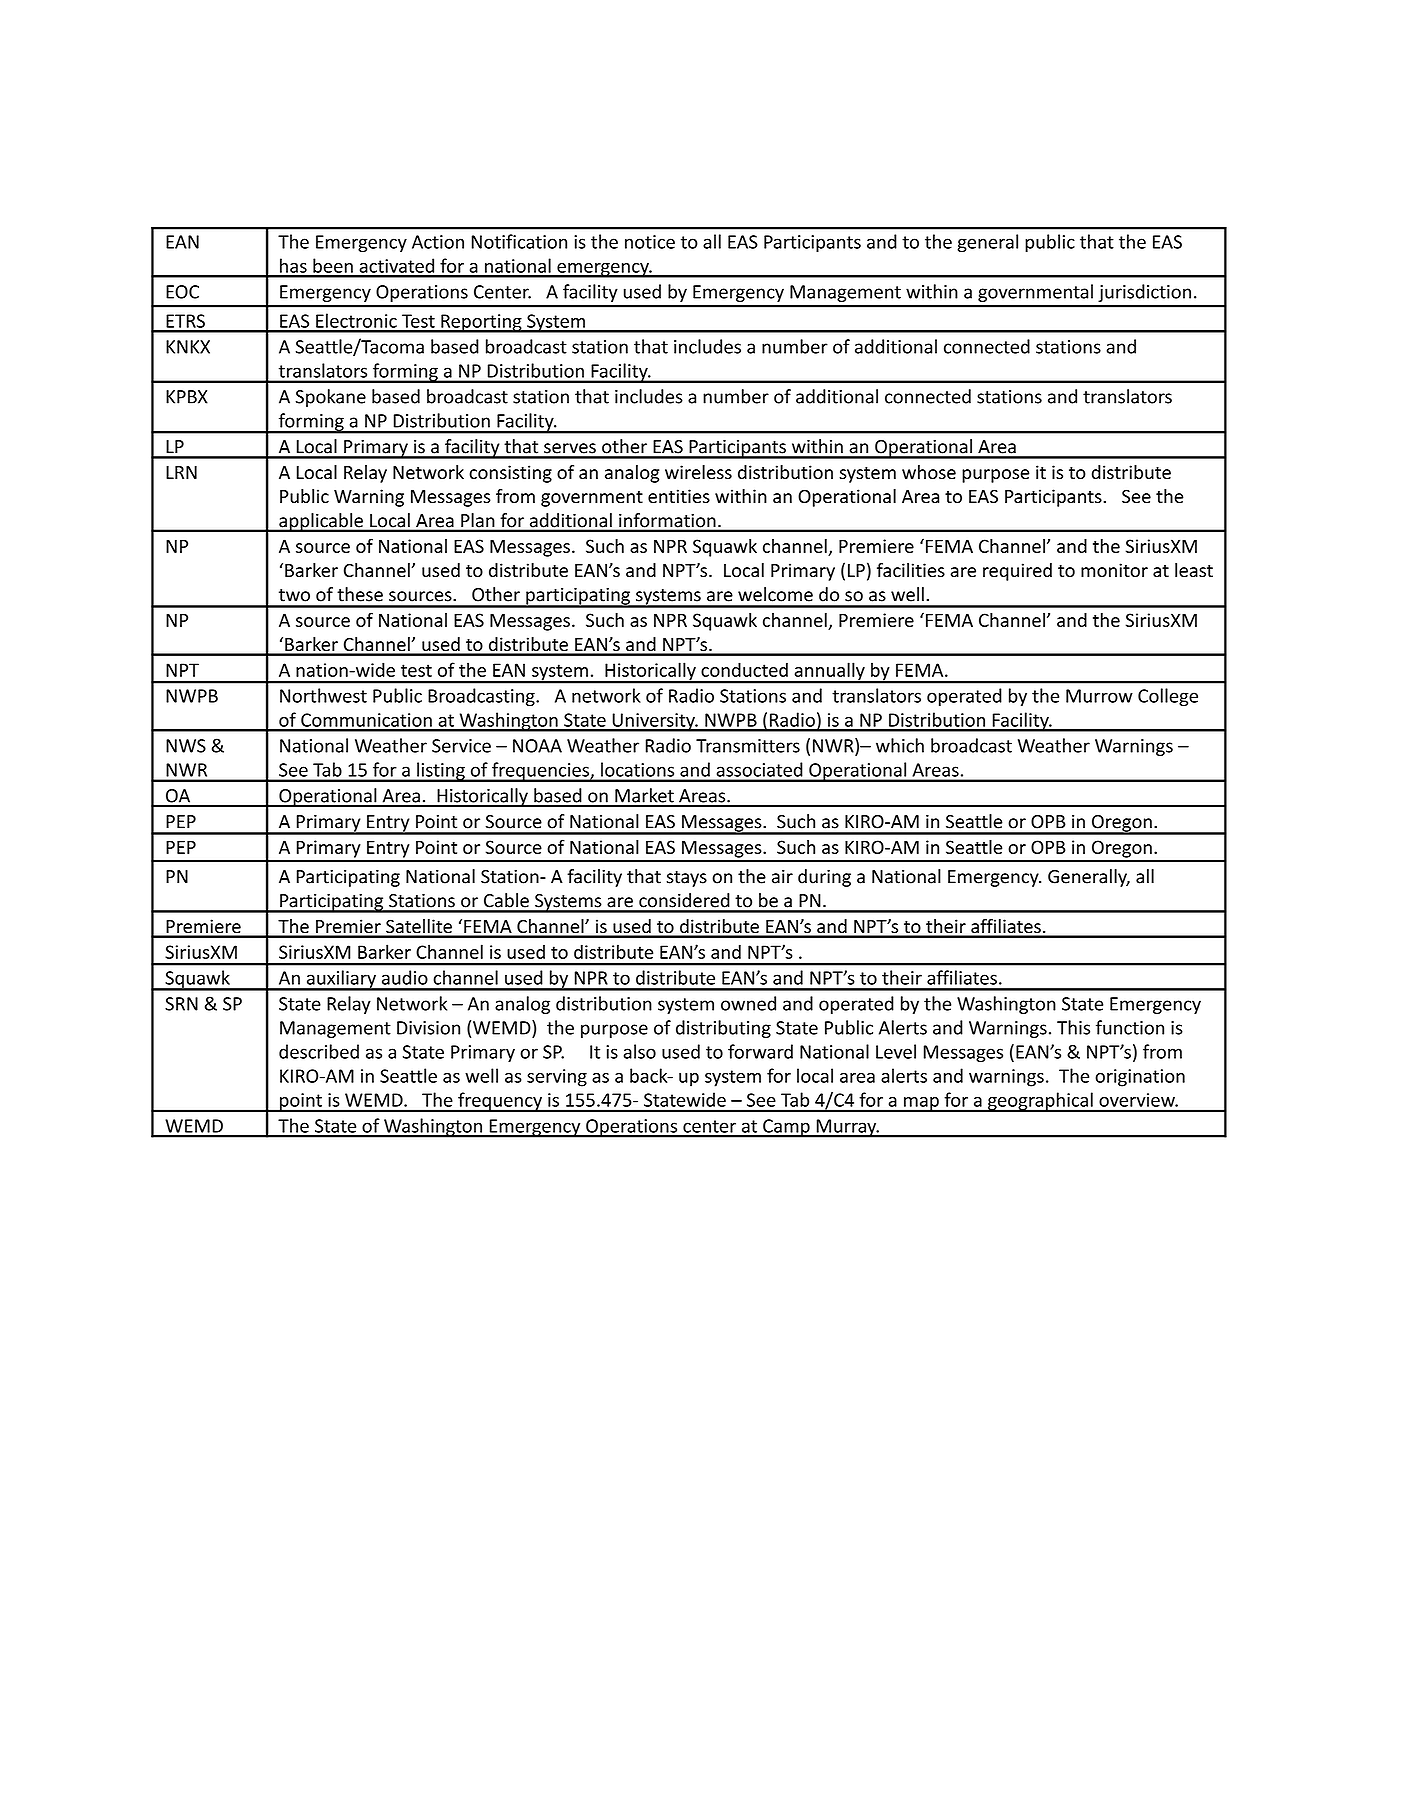 The height and width of the document is (1816, 1403). I want to click on Northwest, so click(323, 695).
